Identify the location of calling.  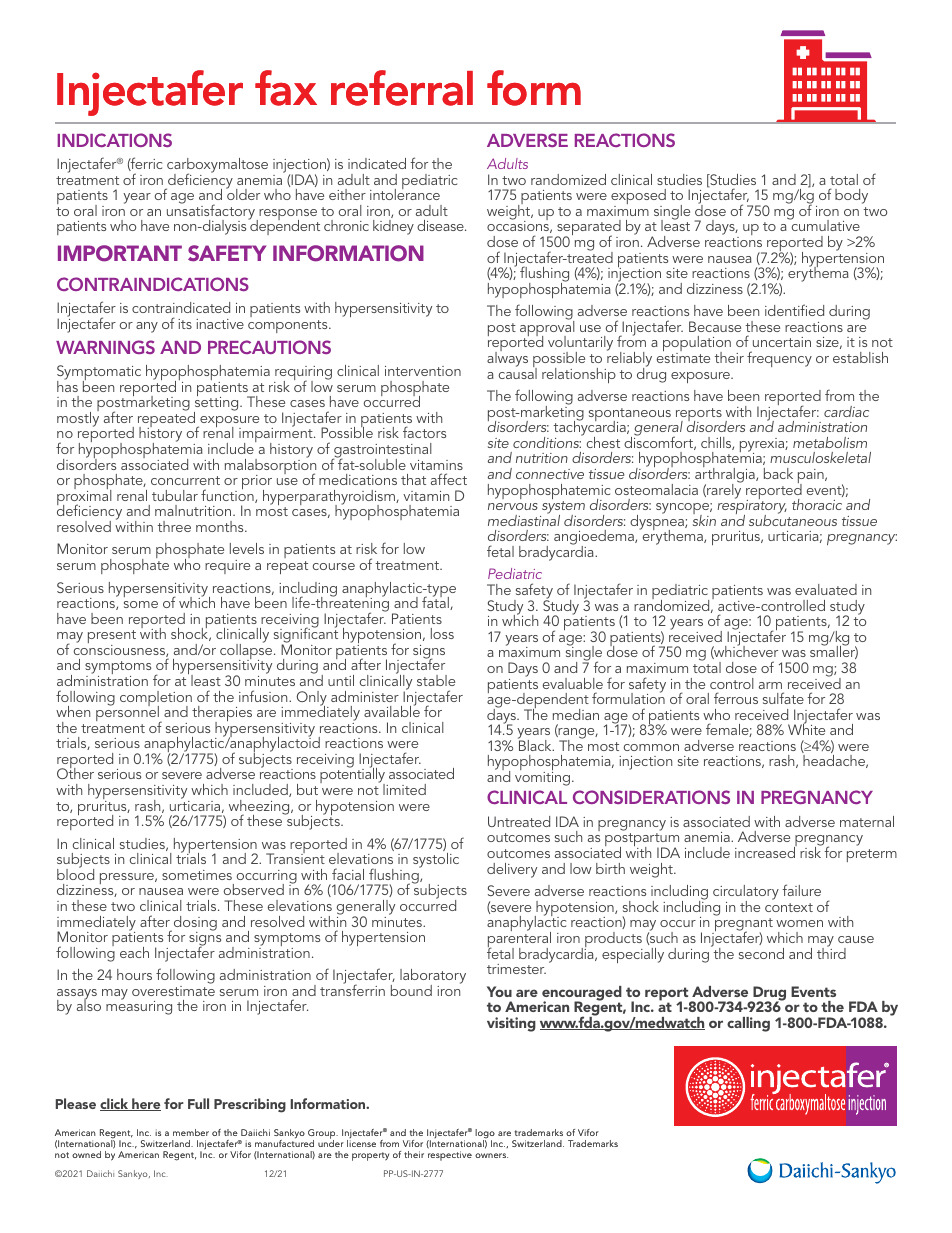
(748, 1024).
